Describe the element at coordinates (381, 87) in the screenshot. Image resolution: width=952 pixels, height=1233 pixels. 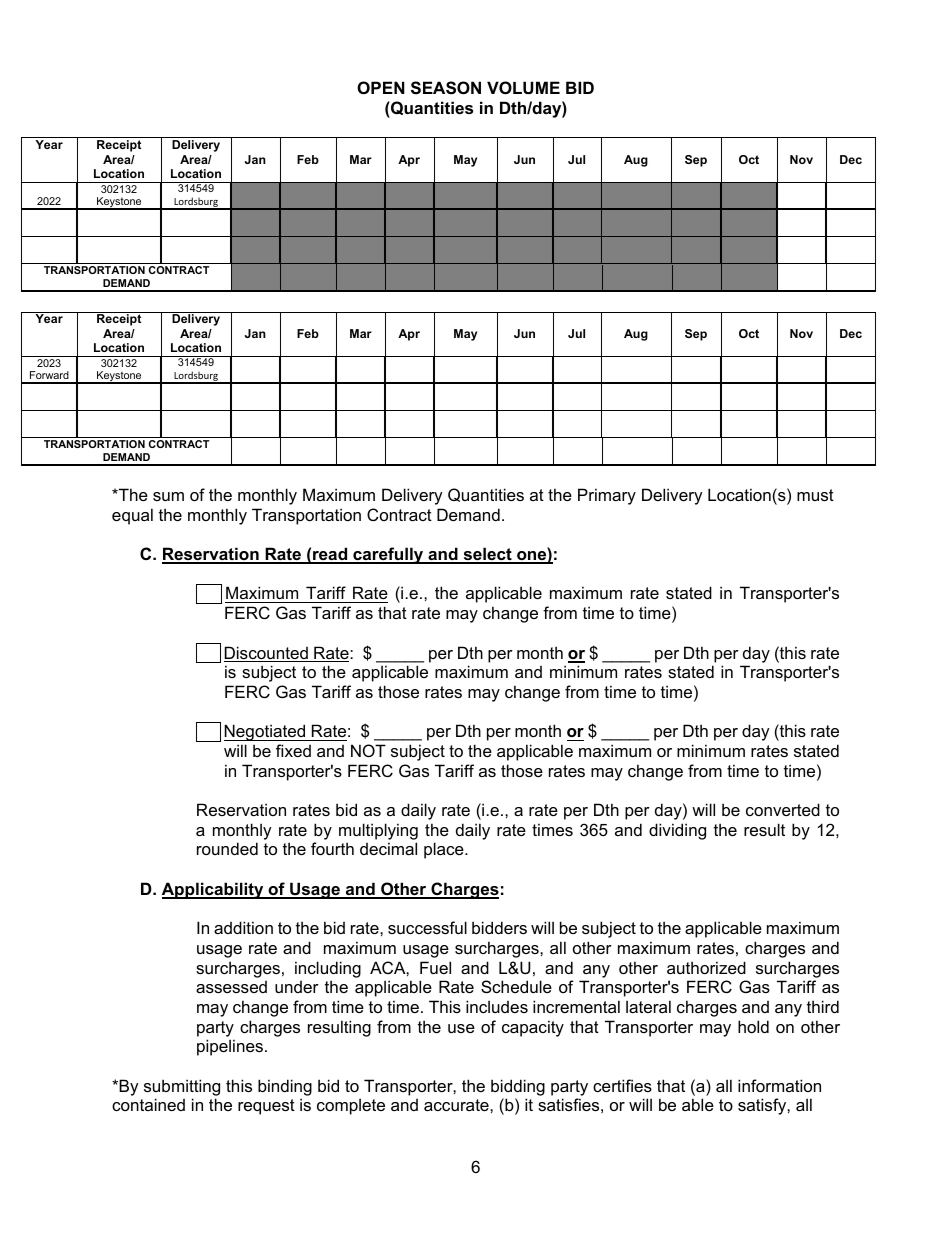
I see `OPEN` at that location.
